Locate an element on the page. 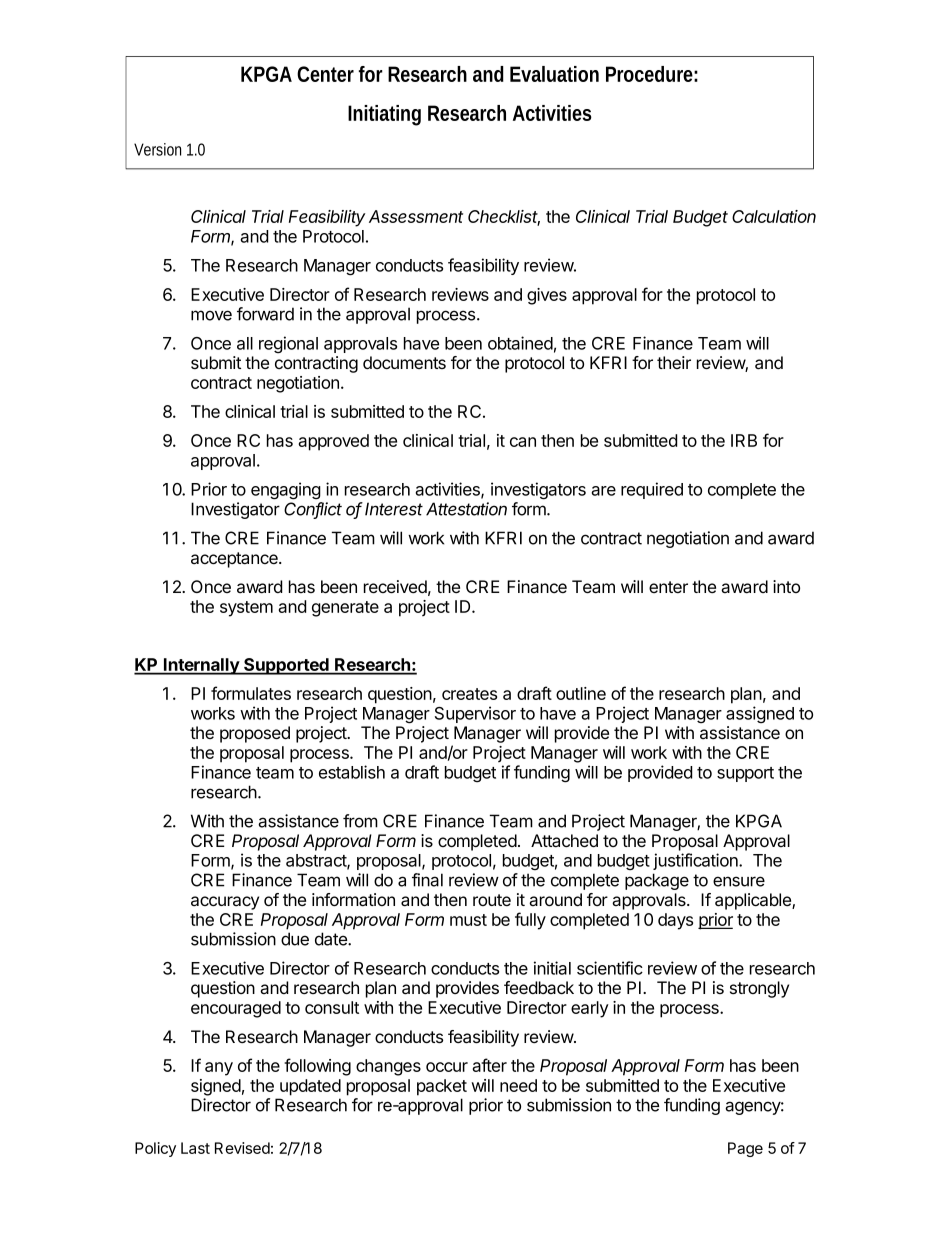  Last is located at coordinates (195, 1148).
